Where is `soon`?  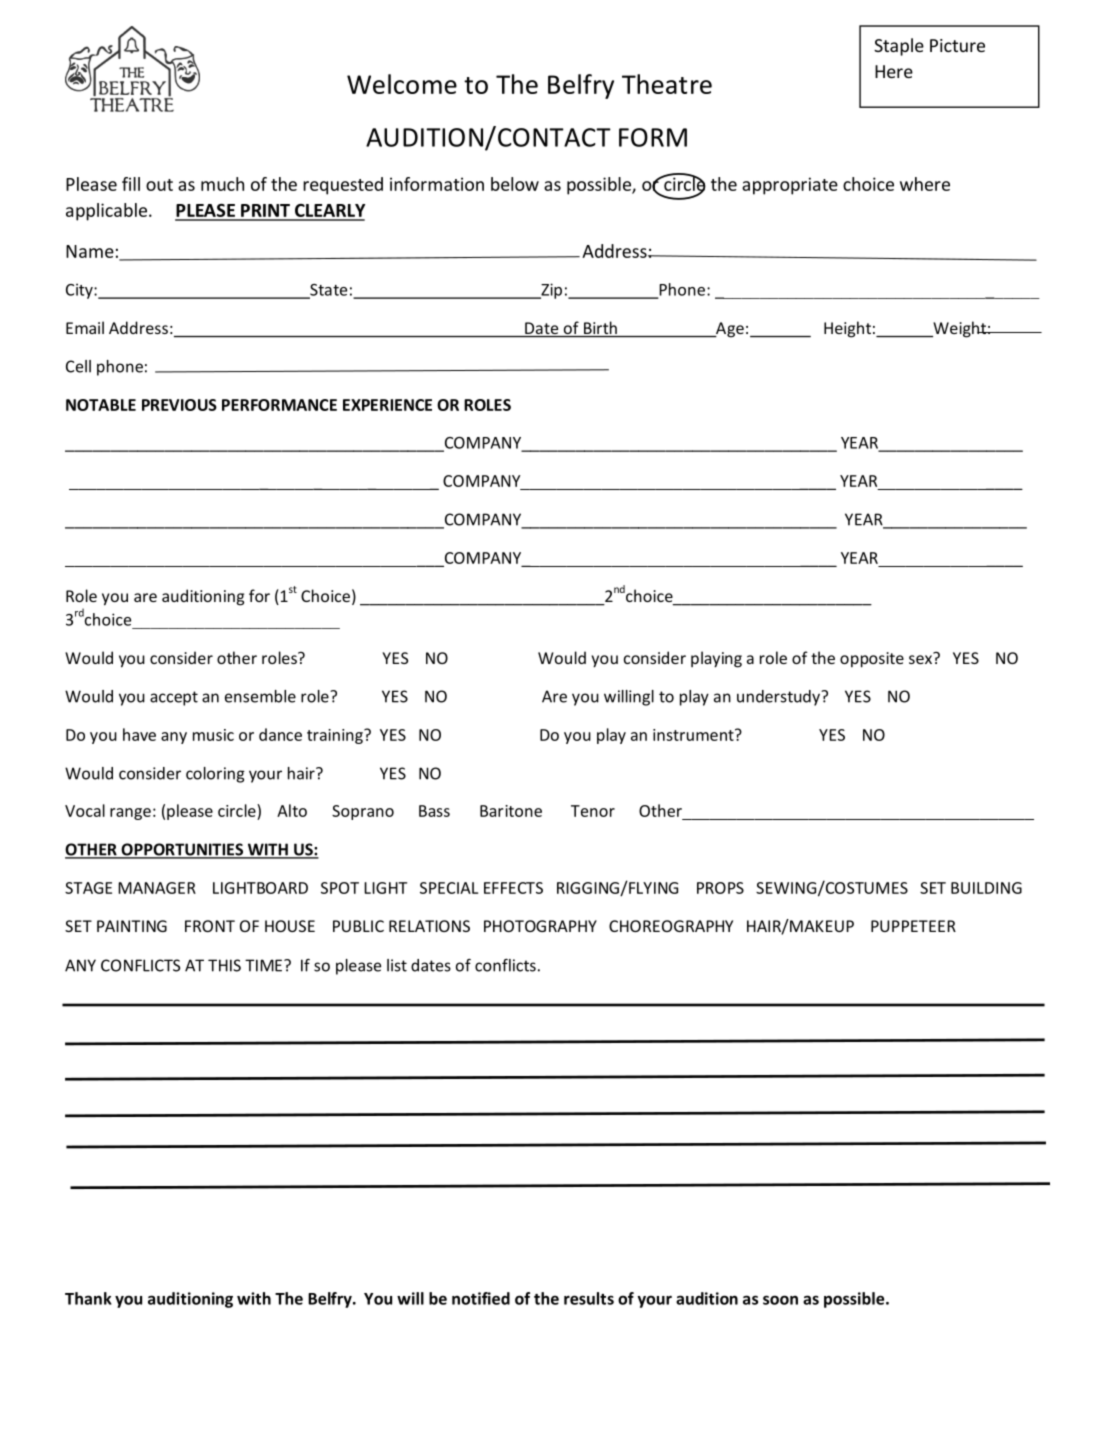
soon is located at coordinates (780, 1300).
